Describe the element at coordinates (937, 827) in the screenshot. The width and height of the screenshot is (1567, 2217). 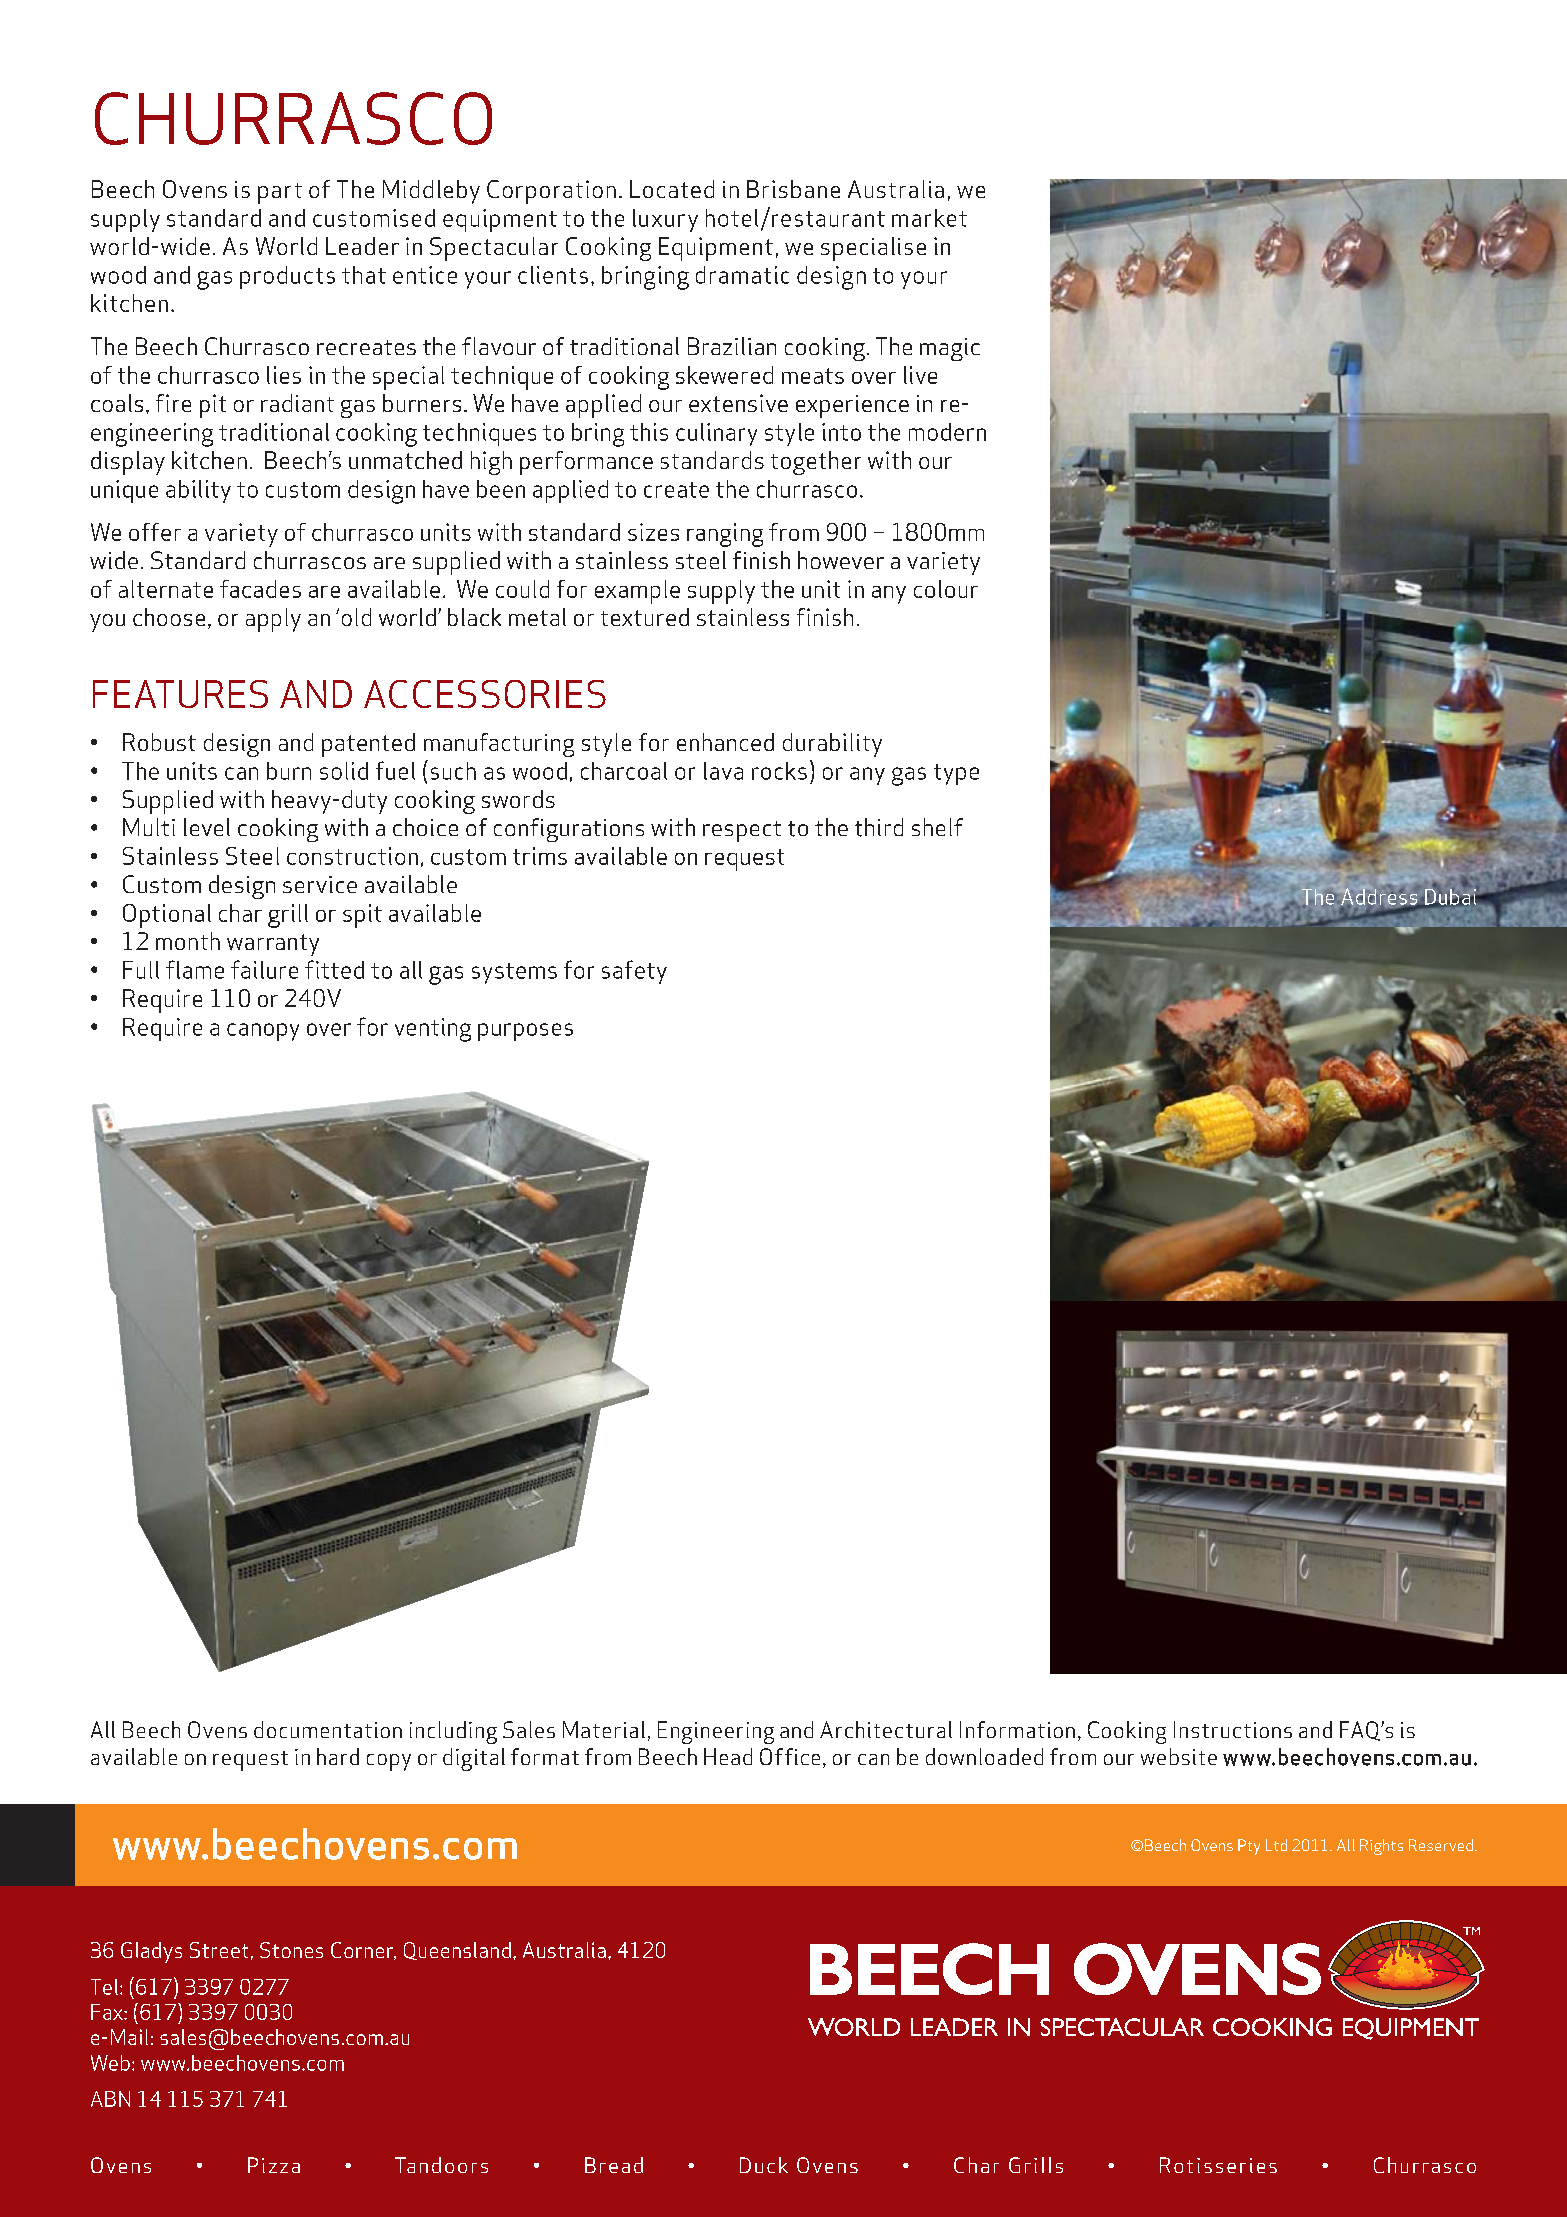
I see `shelf` at that location.
